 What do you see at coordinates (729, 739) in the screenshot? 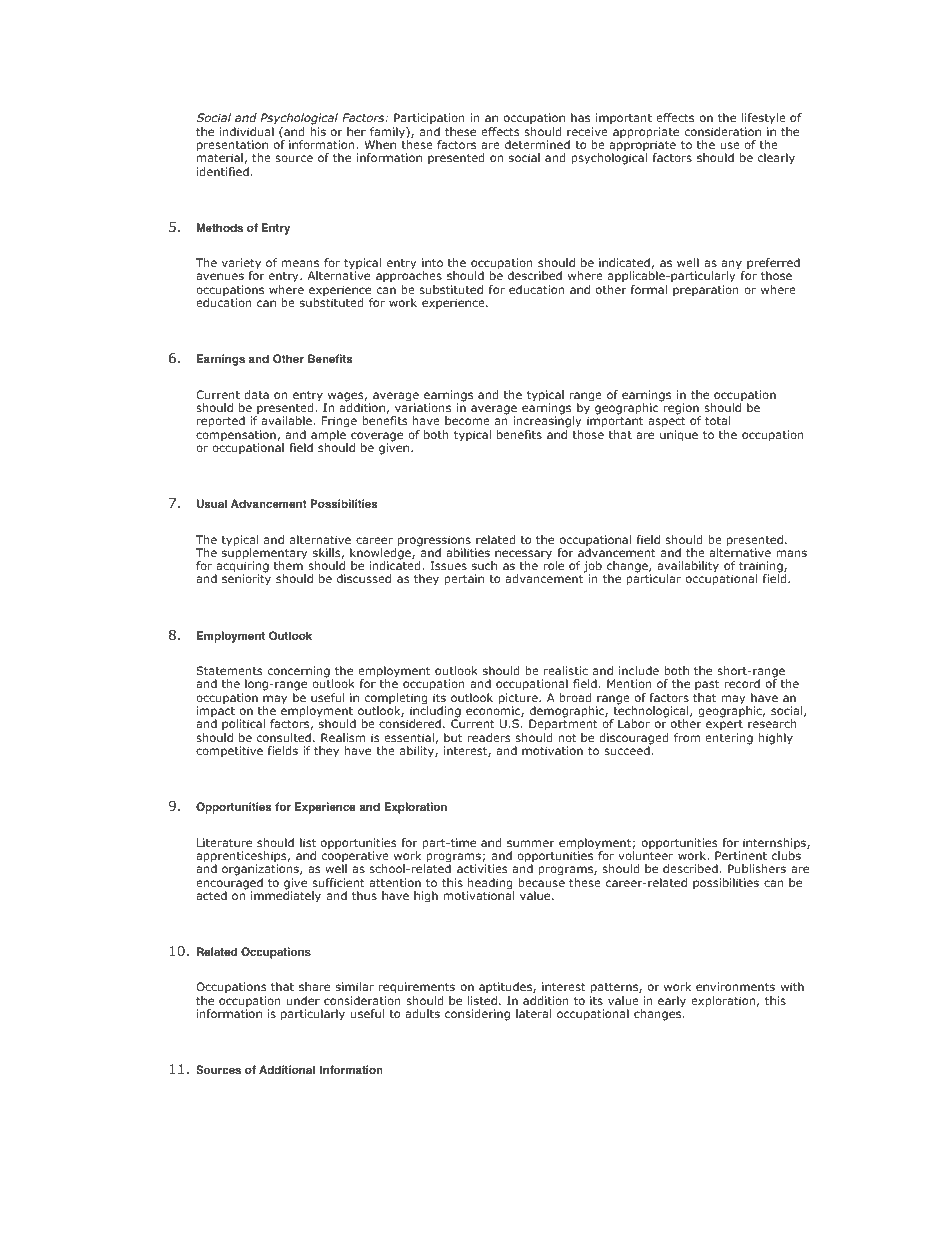
I see `entering` at bounding box center [729, 739].
